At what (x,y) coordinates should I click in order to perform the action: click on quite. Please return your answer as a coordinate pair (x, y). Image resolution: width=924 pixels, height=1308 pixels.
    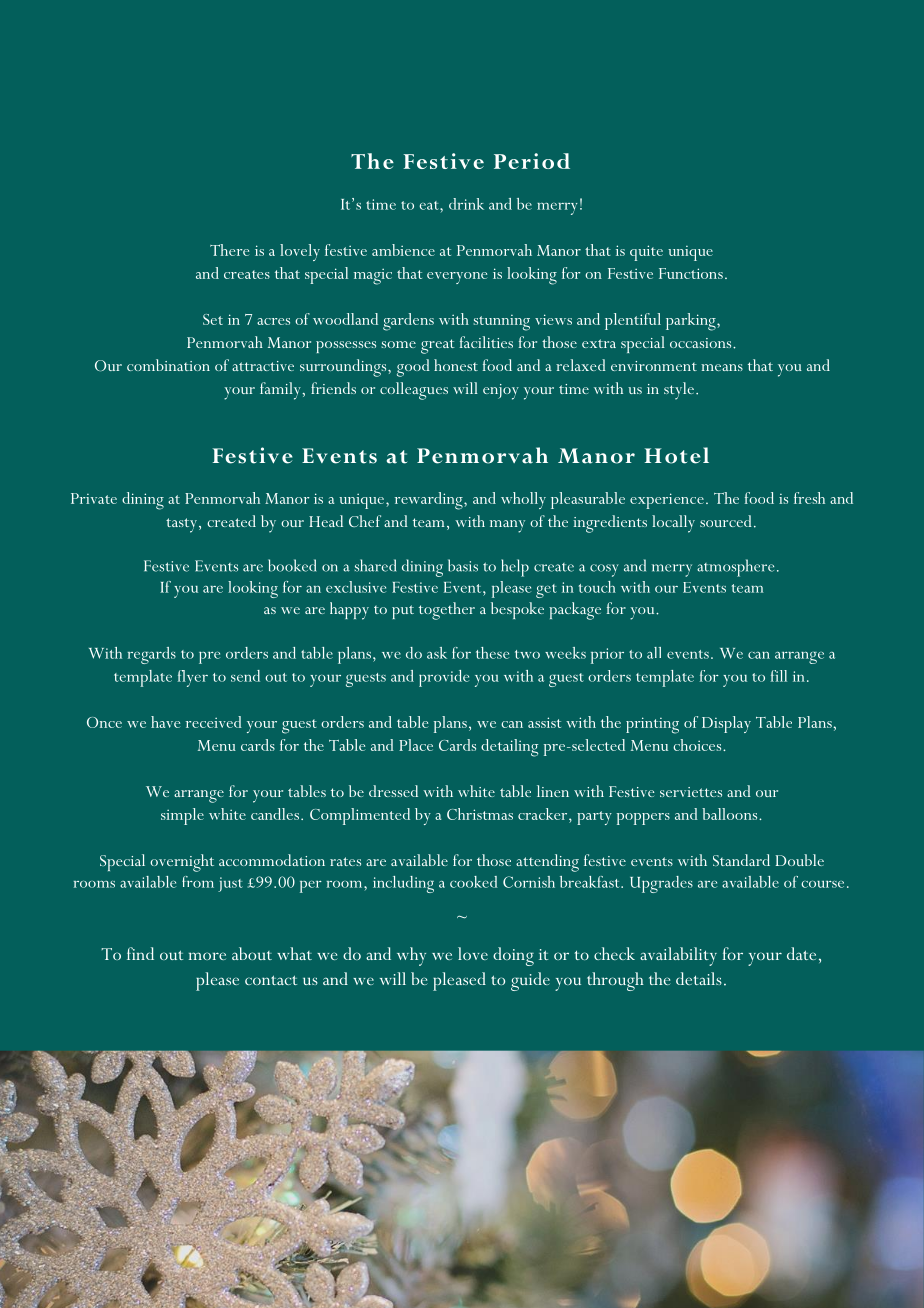
    Looking at the image, I should click on (646, 253).
